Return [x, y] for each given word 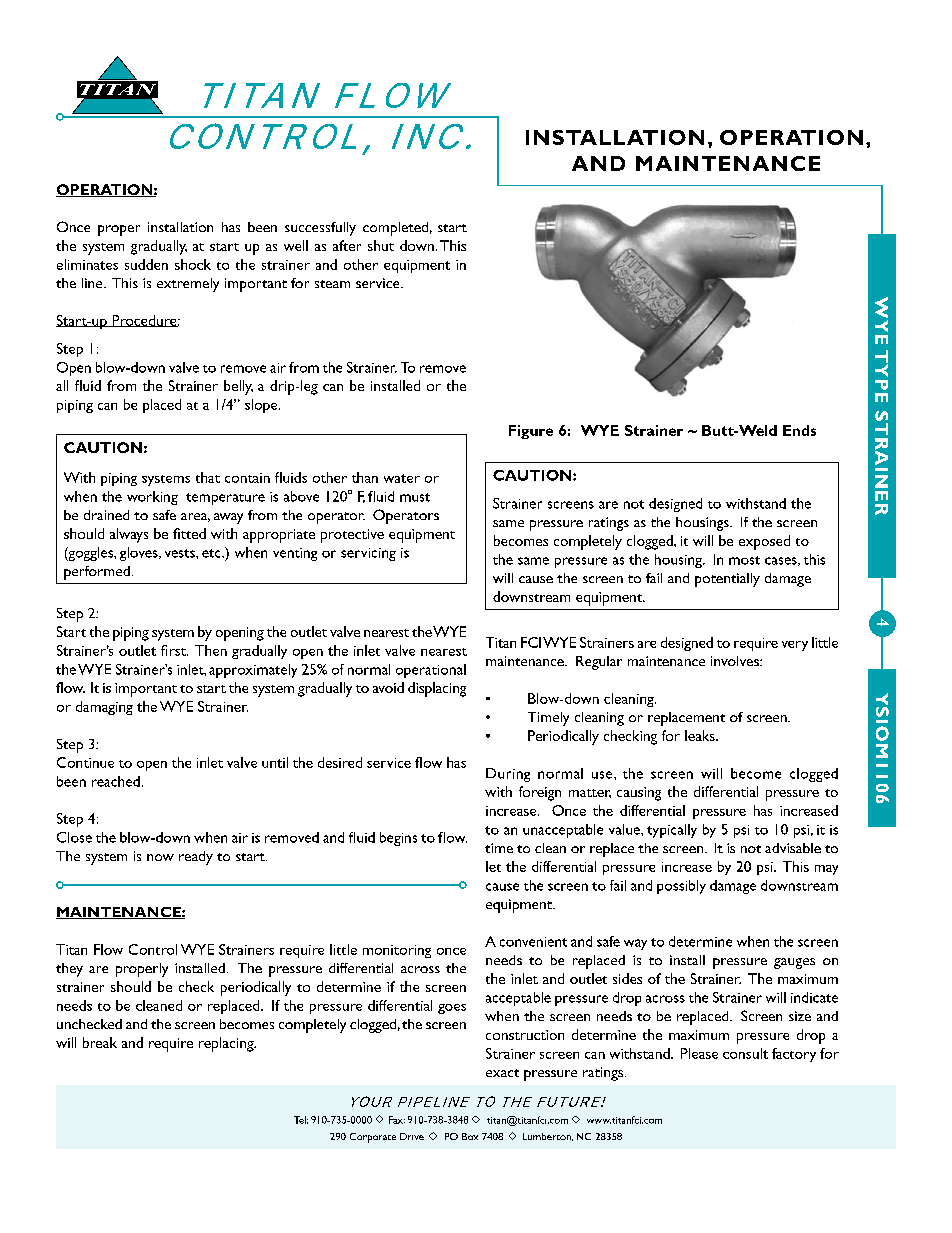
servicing [368, 554]
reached [116, 781]
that [208, 477]
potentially [727, 580]
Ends [799, 430]
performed [97, 573]
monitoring [397, 951]
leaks [701, 735]
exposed [764, 542]
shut [381, 245]
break [100, 1042]
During [508, 775]
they [69, 970]
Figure [531, 432]
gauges [794, 963]
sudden [146, 264]
